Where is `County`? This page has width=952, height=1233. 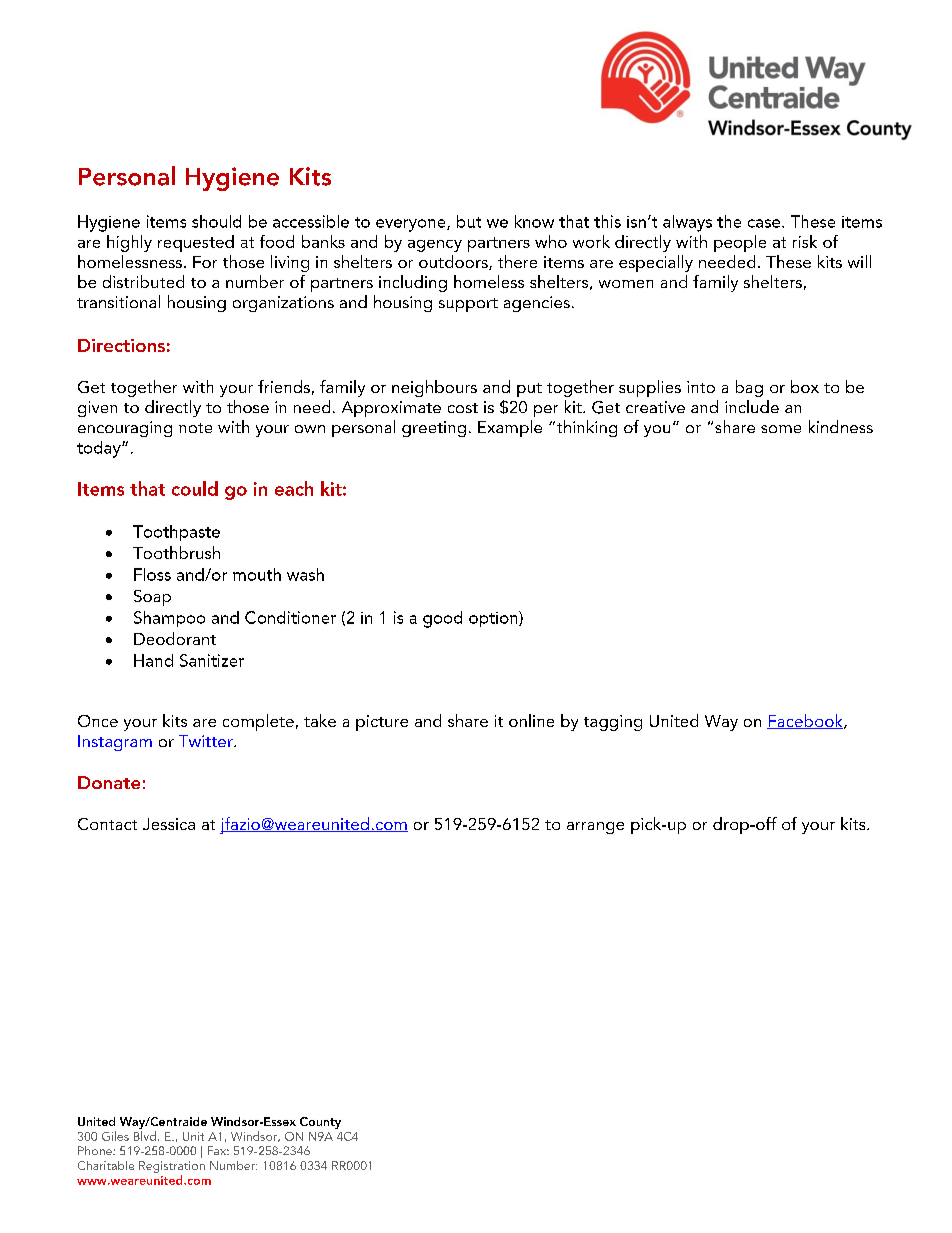
County is located at coordinates (320, 1123).
